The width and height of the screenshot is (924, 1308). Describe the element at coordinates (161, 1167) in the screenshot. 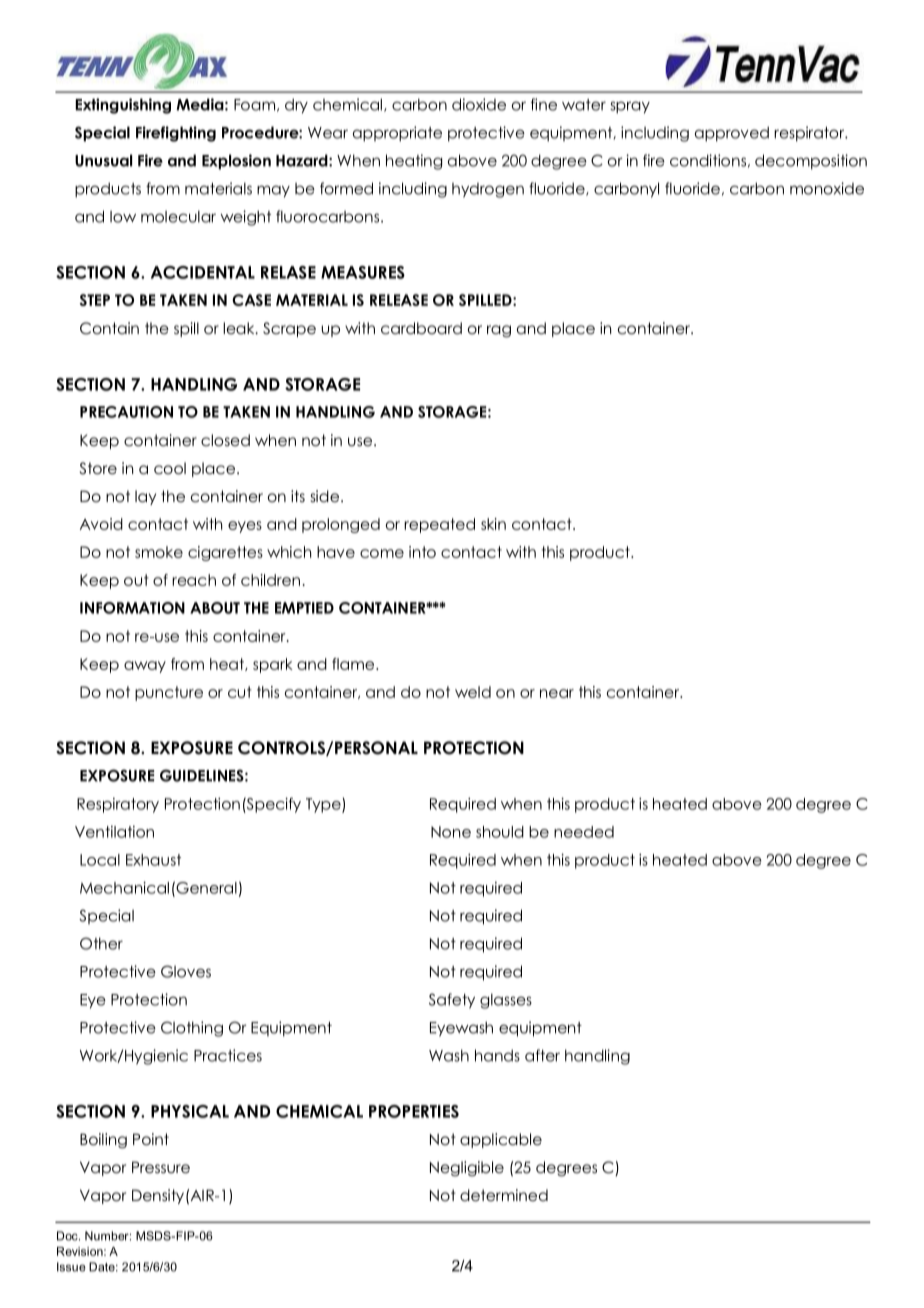

I see `Pressure` at that location.
